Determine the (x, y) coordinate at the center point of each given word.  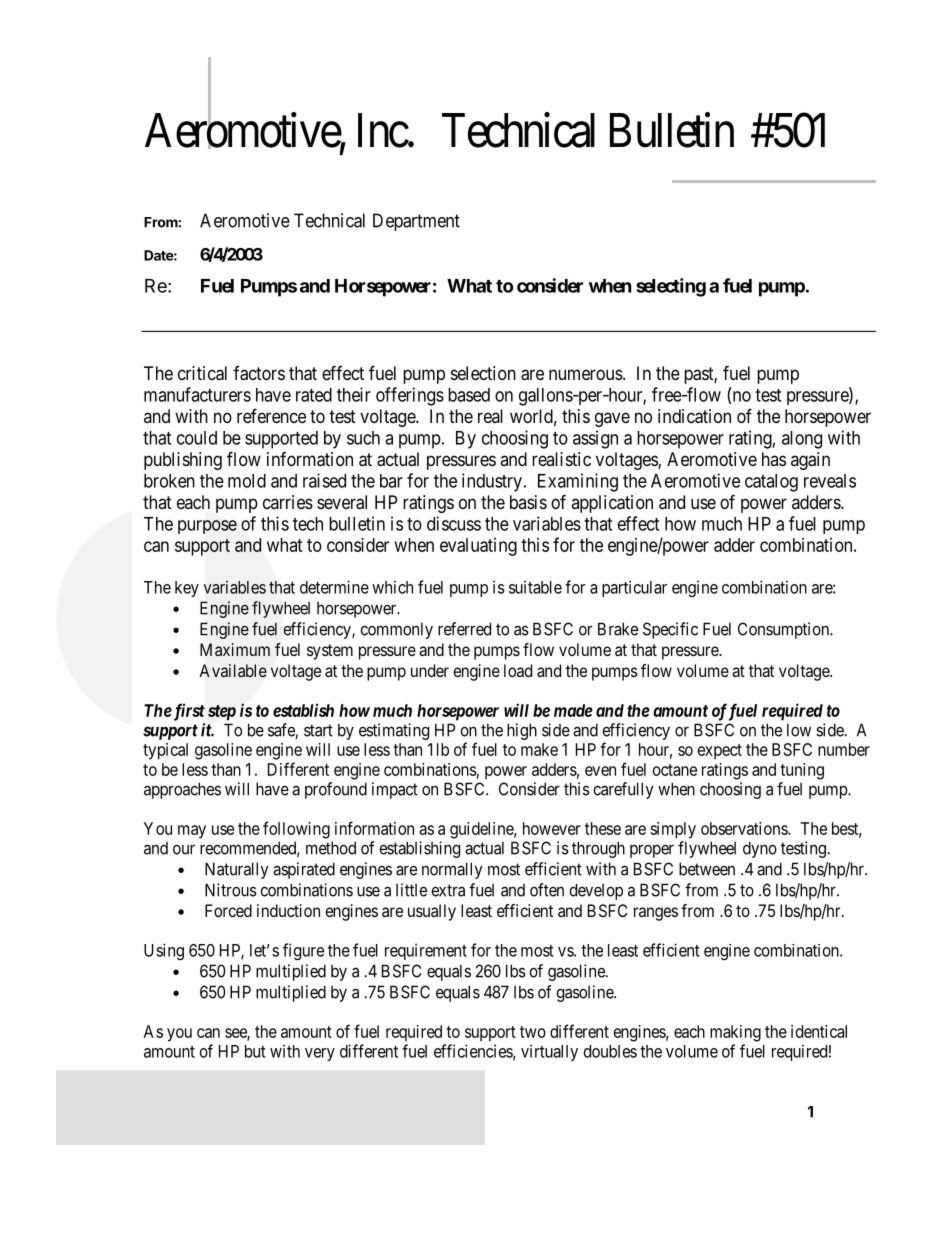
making (735, 1033)
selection (483, 373)
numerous (586, 374)
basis (528, 502)
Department (416, 222)
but (255, 1051)
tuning (802, 771)
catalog (771, 483)
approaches (182, 790)
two (533, 1032)
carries (288, 502)
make (539, 749)
